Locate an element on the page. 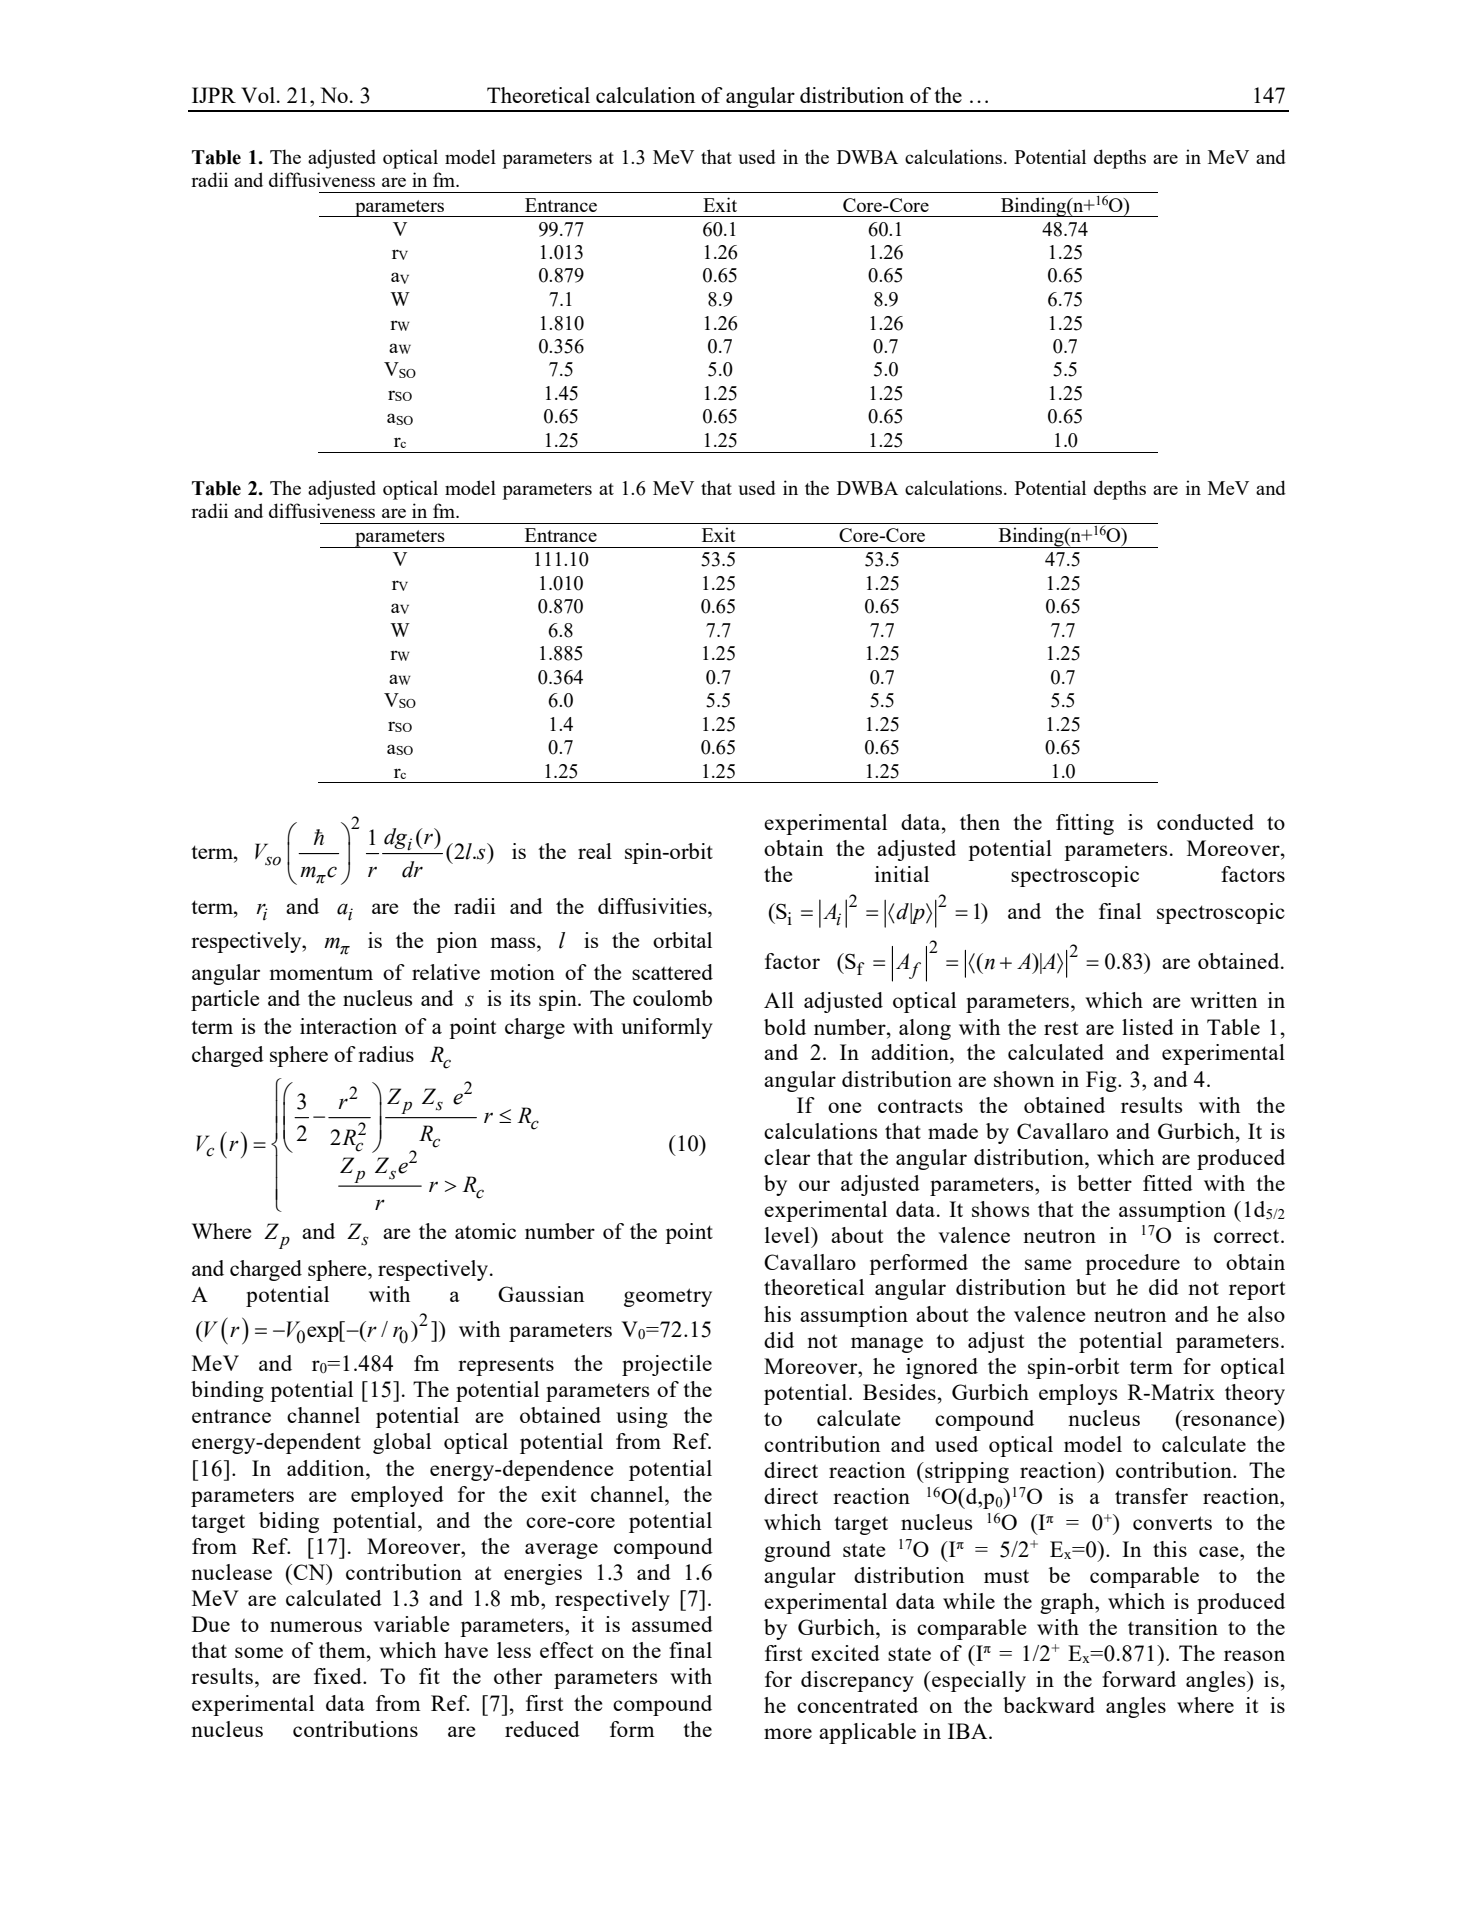 The image size is (1477, 1911). fitting is located at coordinates (1085, 824).
